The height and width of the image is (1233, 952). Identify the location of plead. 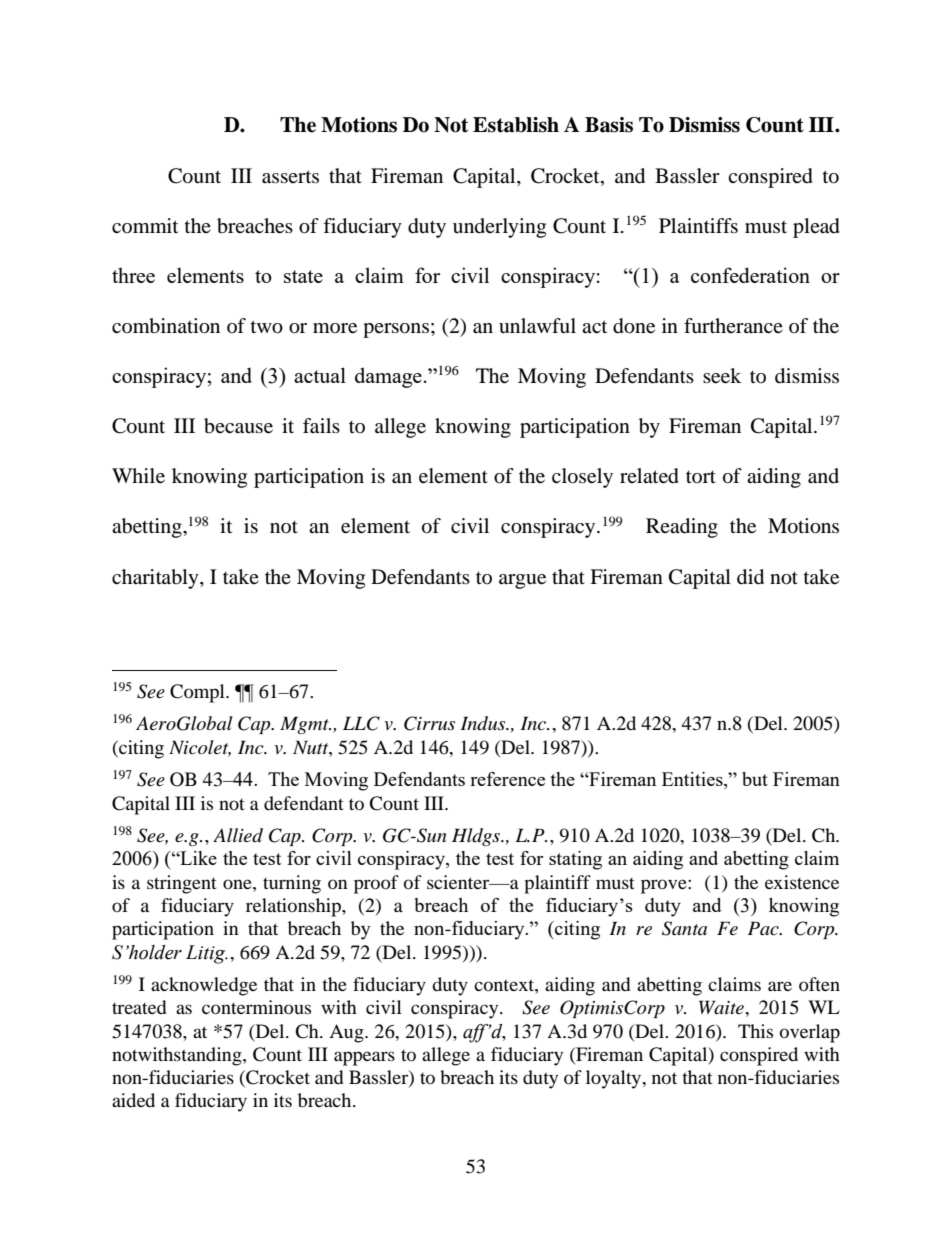
(816, 228).
